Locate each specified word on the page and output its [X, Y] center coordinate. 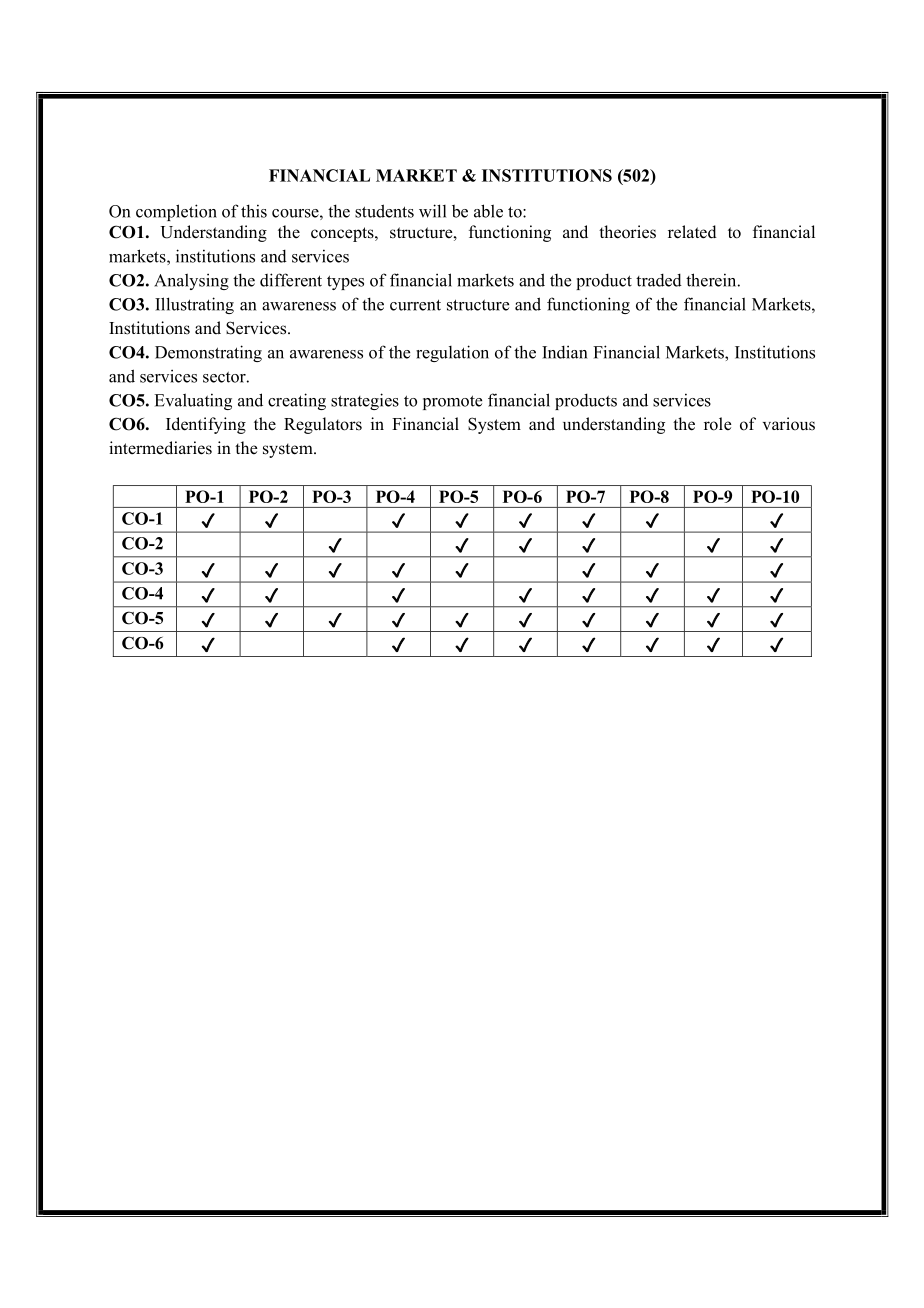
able [488, 211]
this [254, 211]
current [415, 305]
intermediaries [160, 448]
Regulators [323, 425]
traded [659, 280]
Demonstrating [208, 353]
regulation [452, 353]
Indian [564, 352]
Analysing [191, 281]
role [718, 424]
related [692, 232]
